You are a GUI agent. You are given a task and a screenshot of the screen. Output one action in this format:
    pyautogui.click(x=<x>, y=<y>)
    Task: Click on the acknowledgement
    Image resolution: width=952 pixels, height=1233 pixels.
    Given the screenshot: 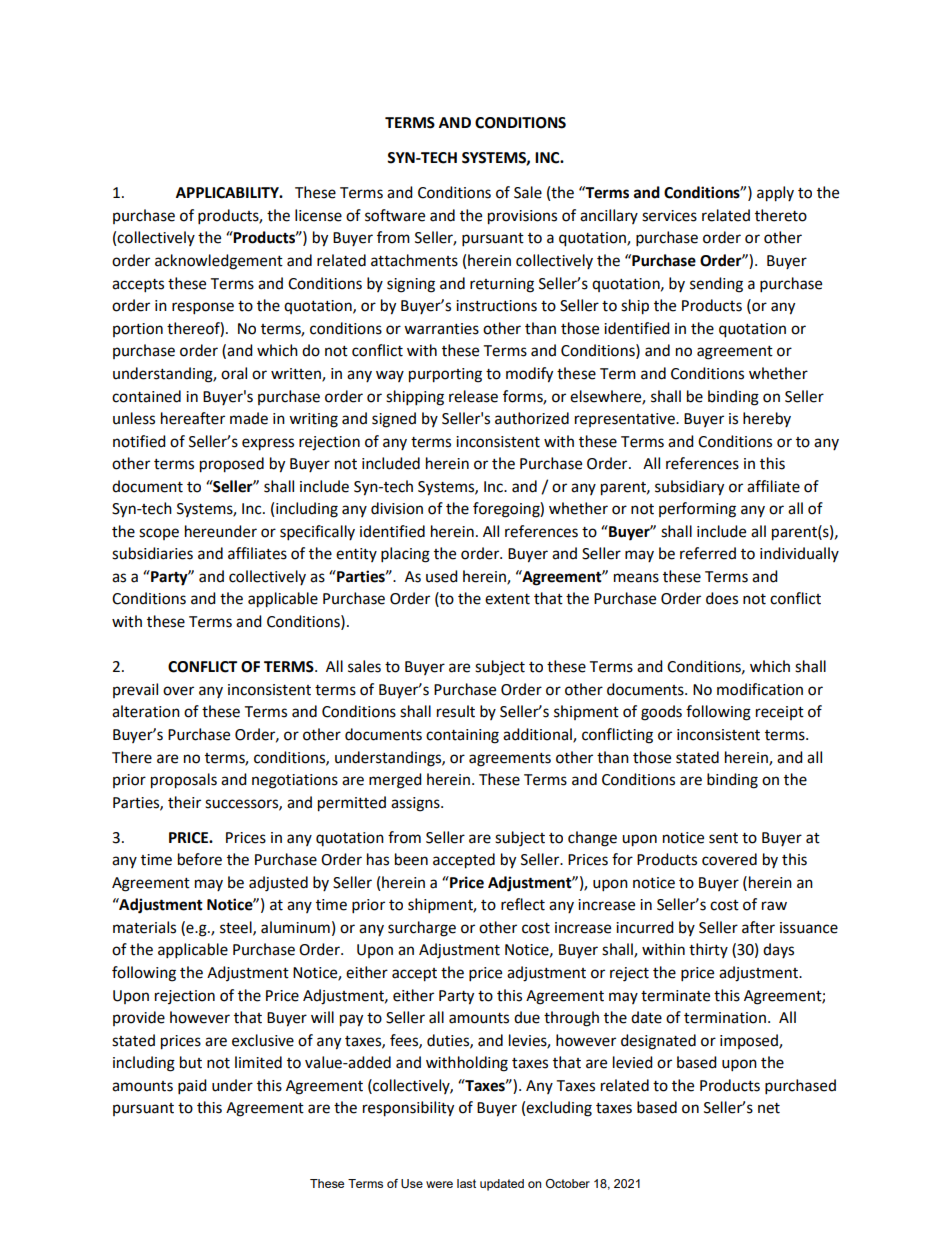 What is the action you would take?
    pyautogui.click(x=219, y=262)
